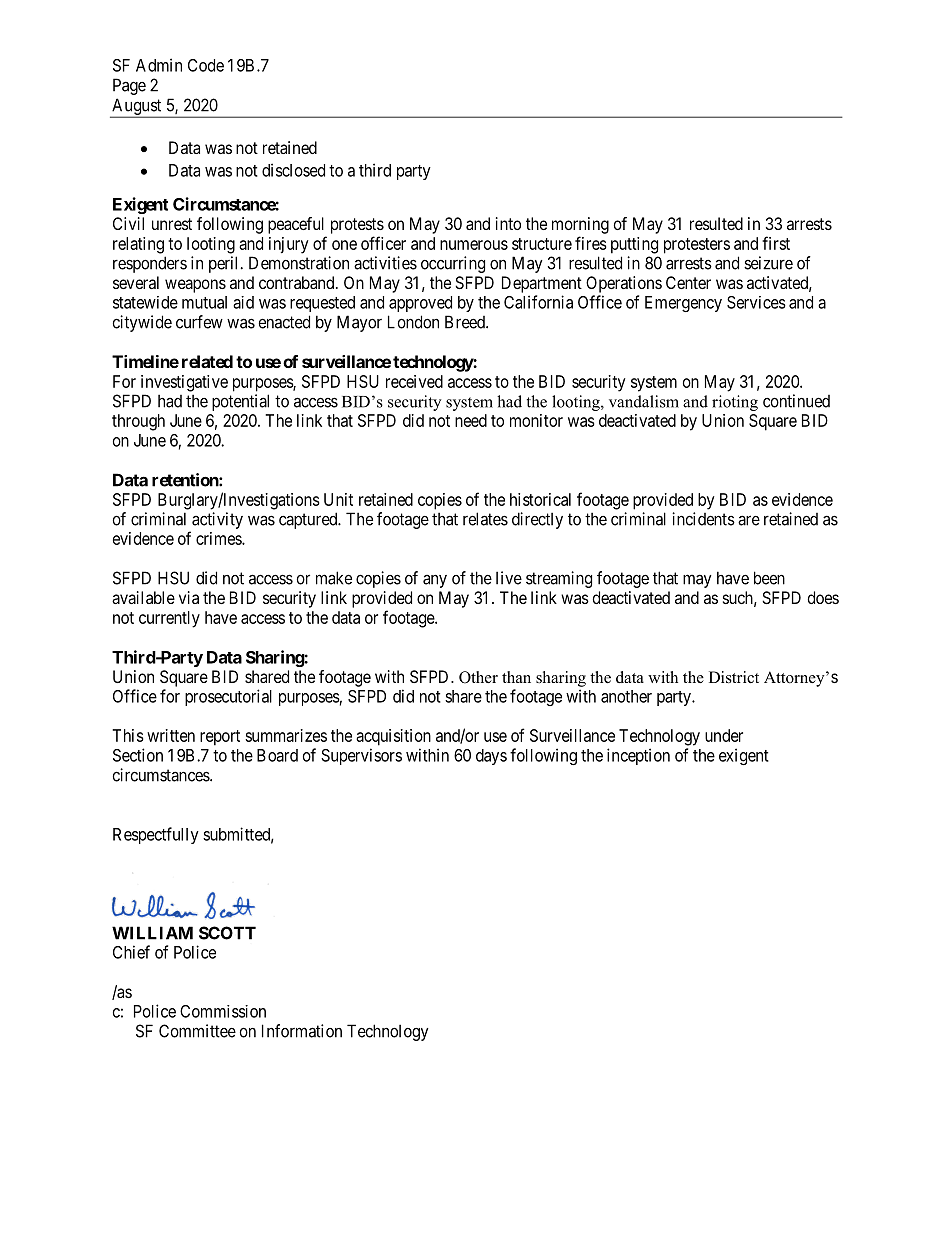  I want to click on potential, so click(240, 402).
